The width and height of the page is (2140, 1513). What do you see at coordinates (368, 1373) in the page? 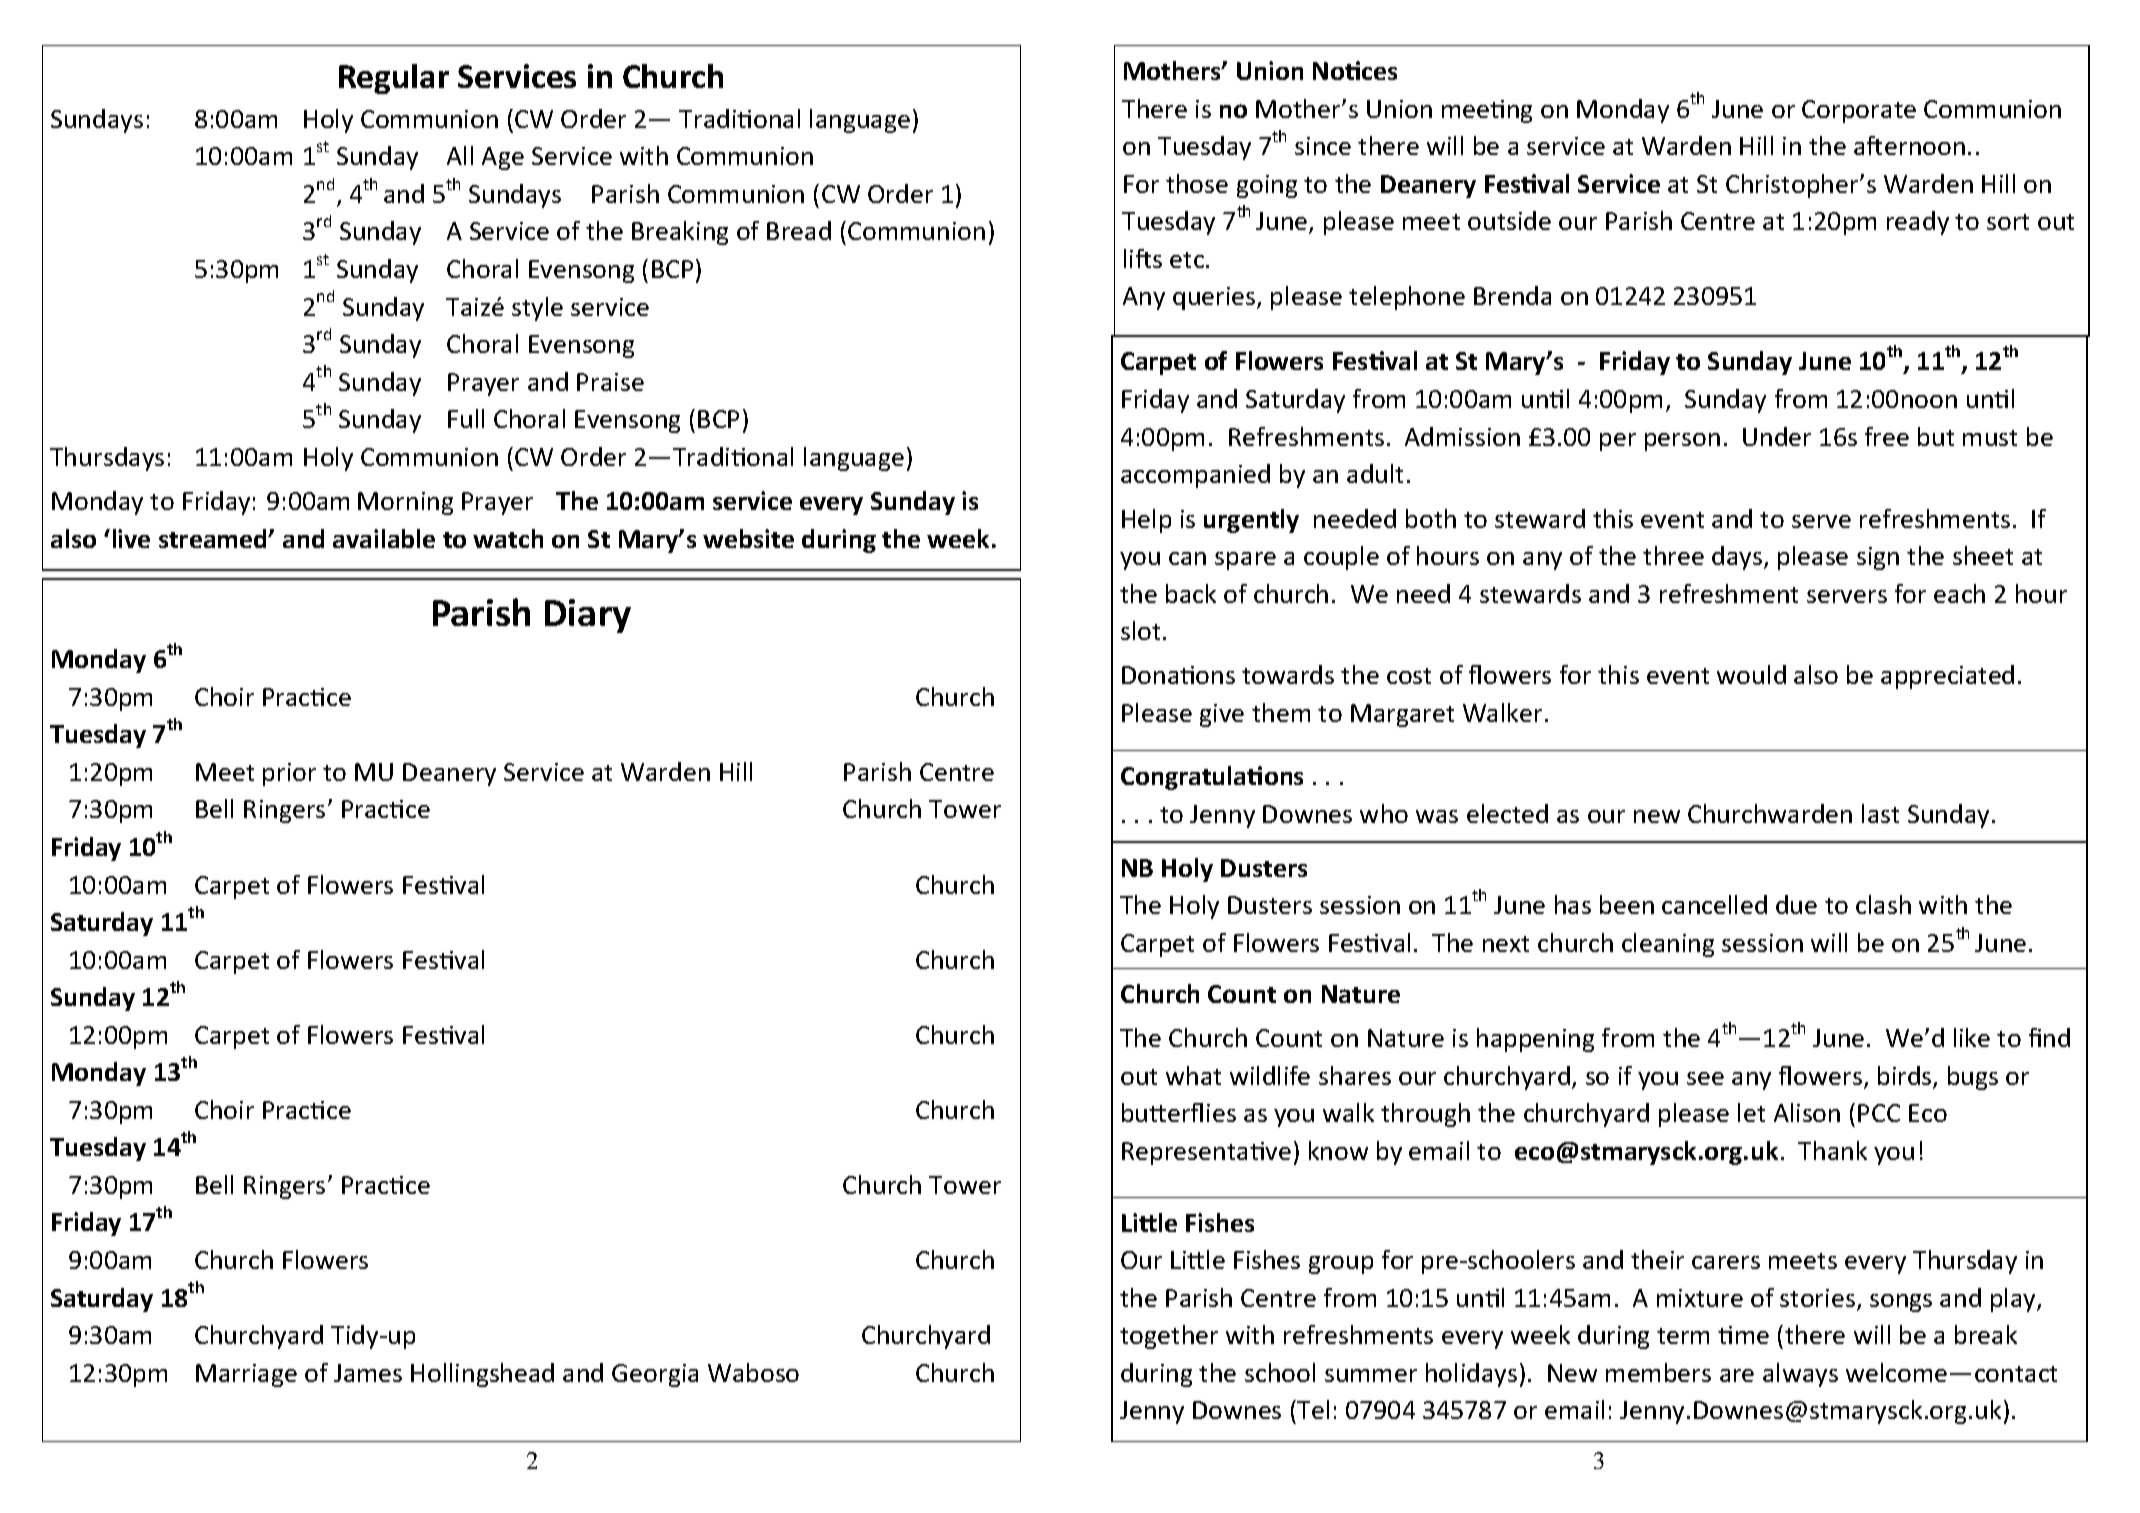
I see `James` at bounding box center [368, 1373].
